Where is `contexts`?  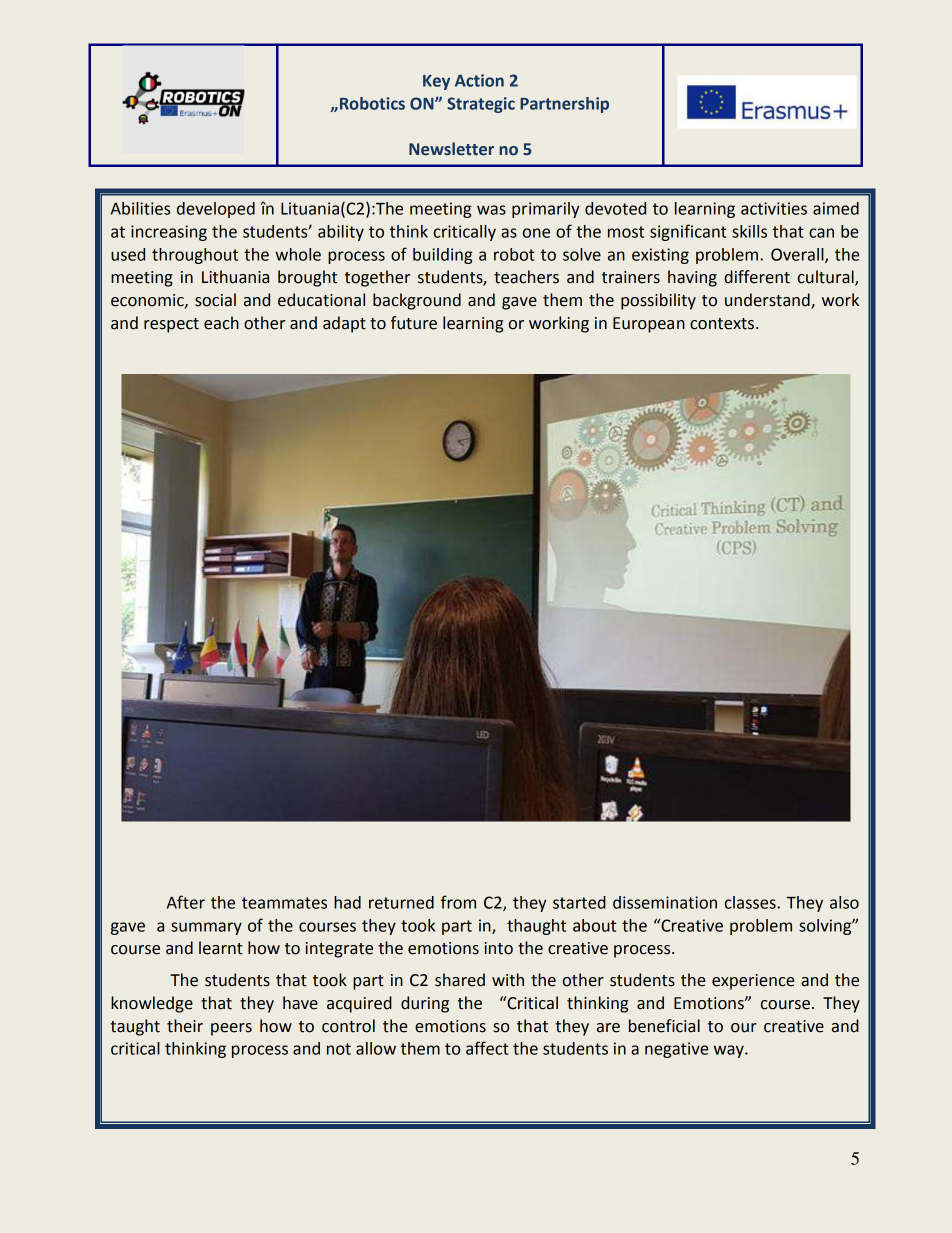 contexts is located at coordinates (722, 324).
